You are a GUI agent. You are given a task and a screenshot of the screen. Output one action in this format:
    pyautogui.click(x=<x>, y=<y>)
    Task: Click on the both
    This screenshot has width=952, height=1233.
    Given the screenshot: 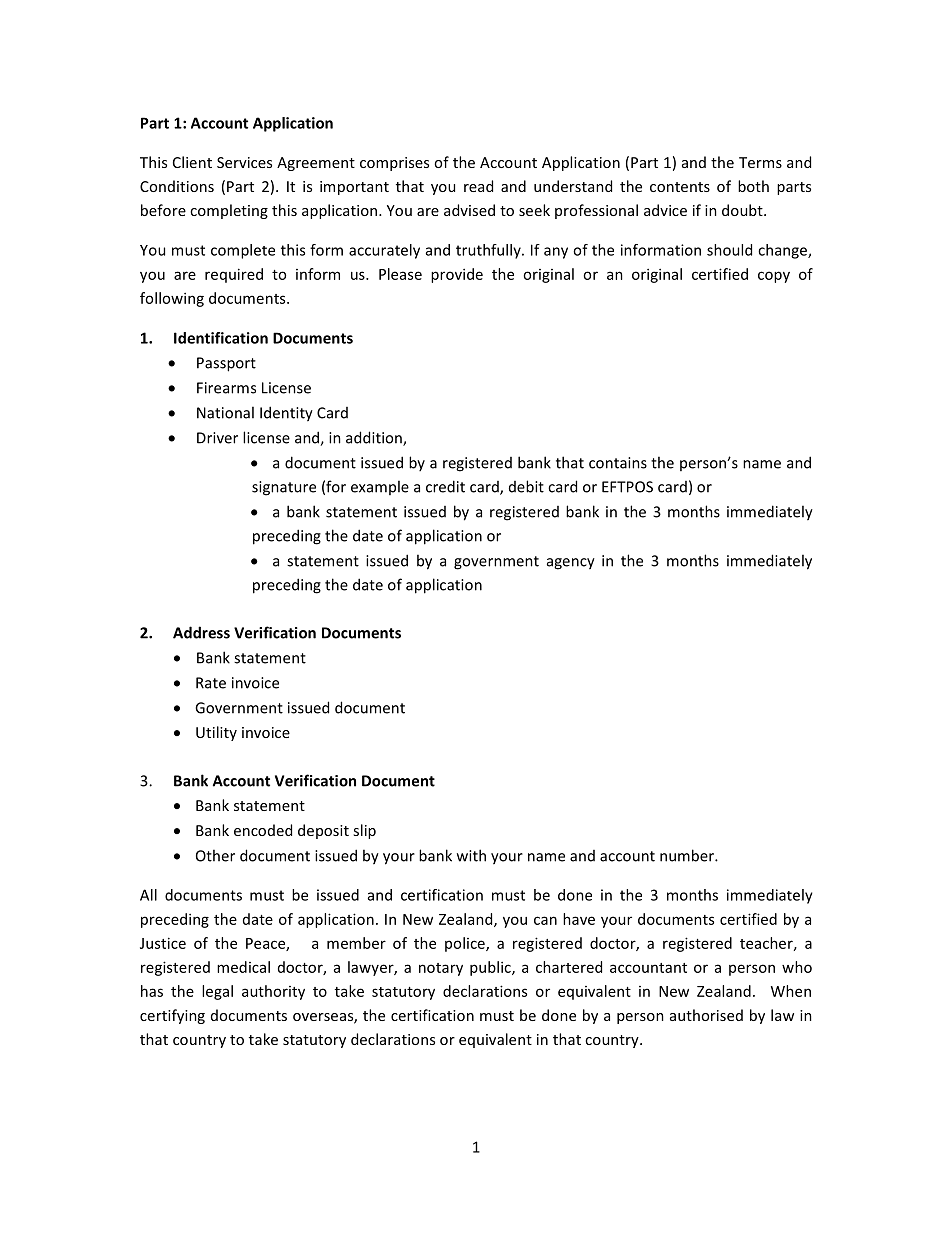 What is the action you would take?
    pyautogui.click(x=753, y=186)
